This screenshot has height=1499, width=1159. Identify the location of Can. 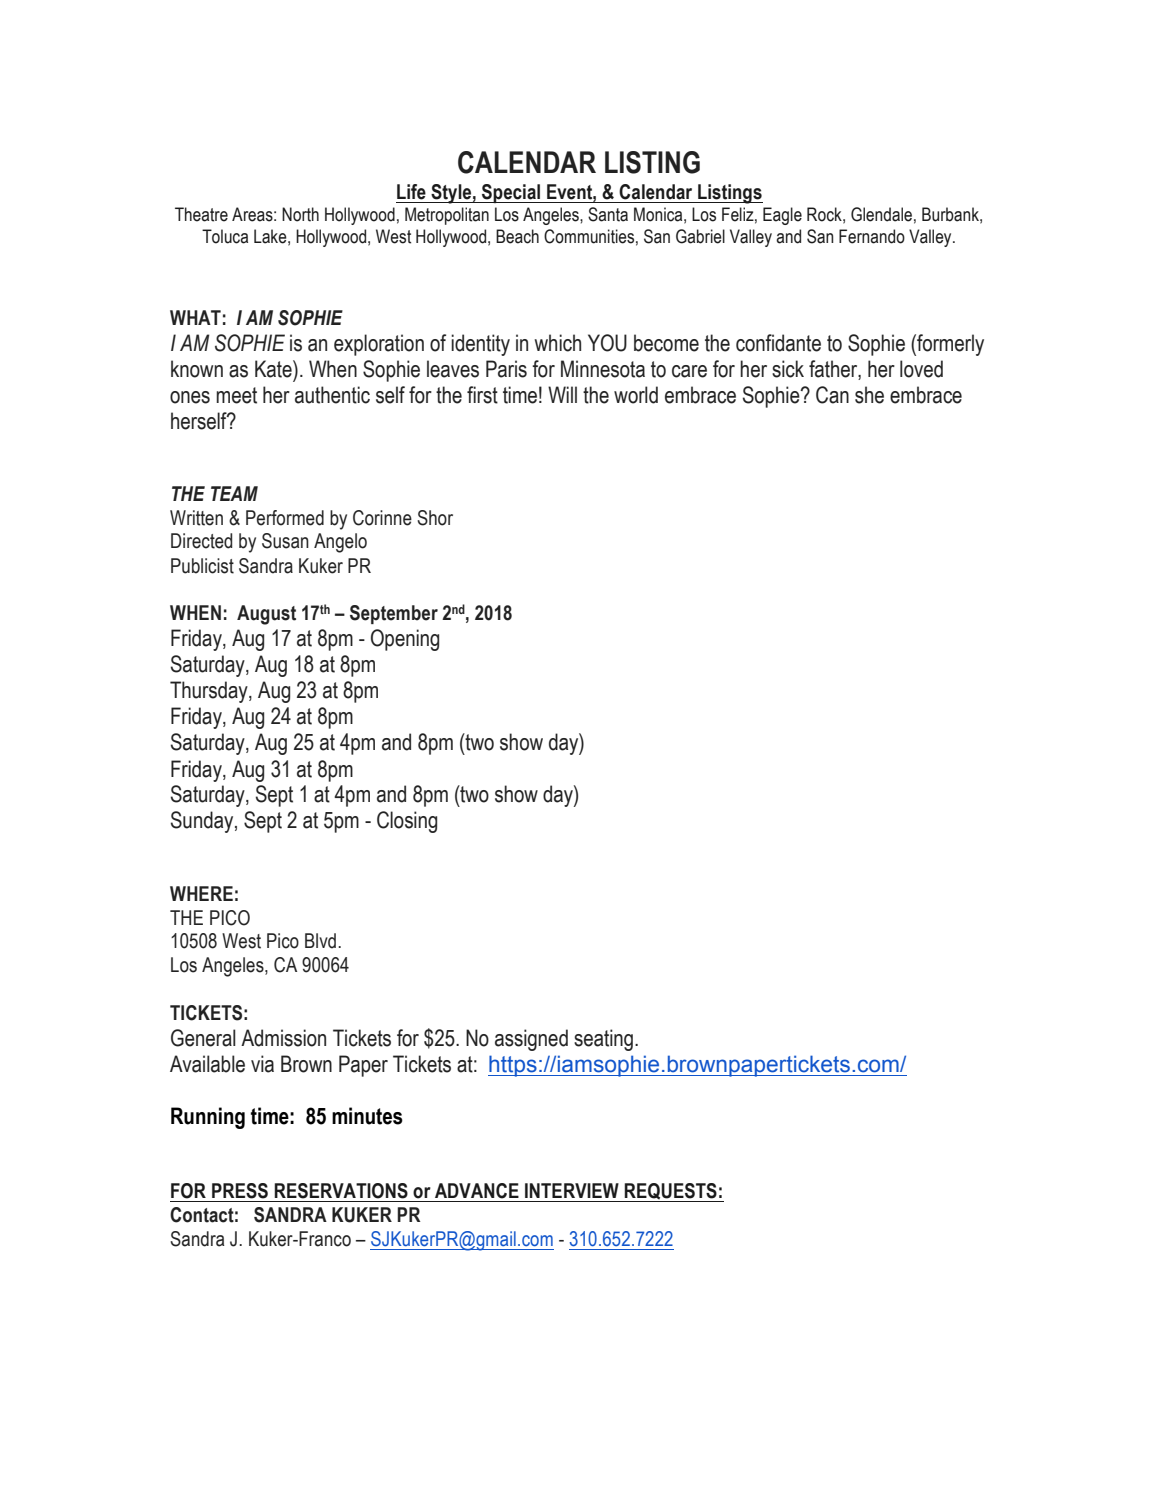
(832, 395).
